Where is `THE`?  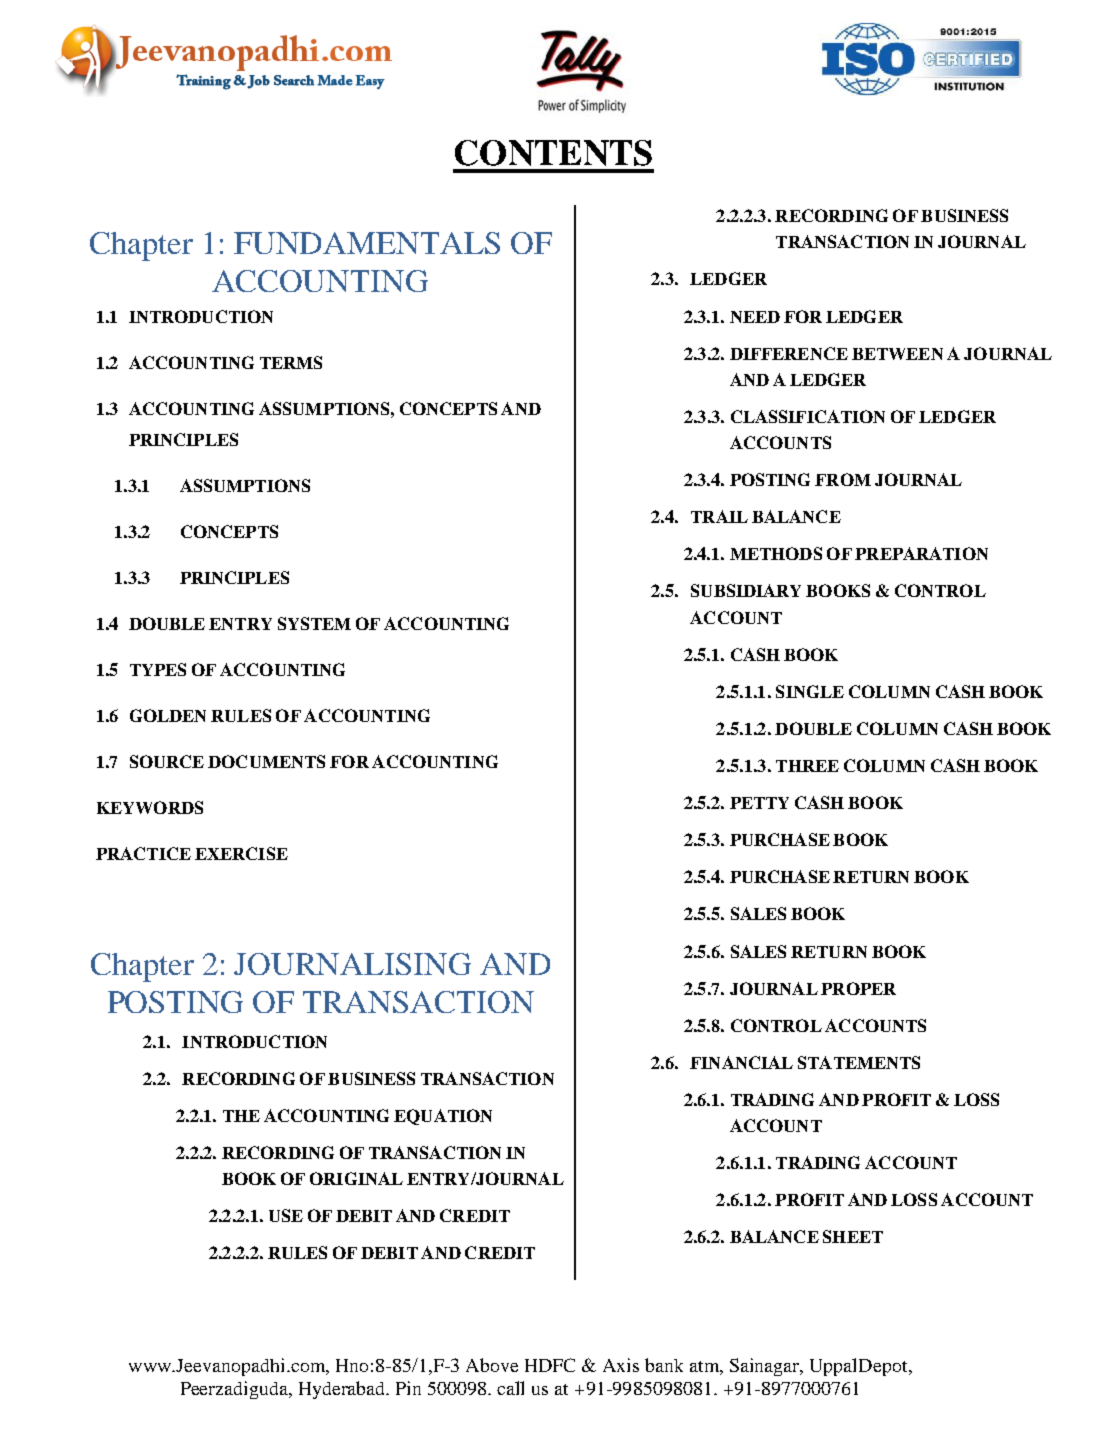 THE is located at coordinates (241, 1116).
